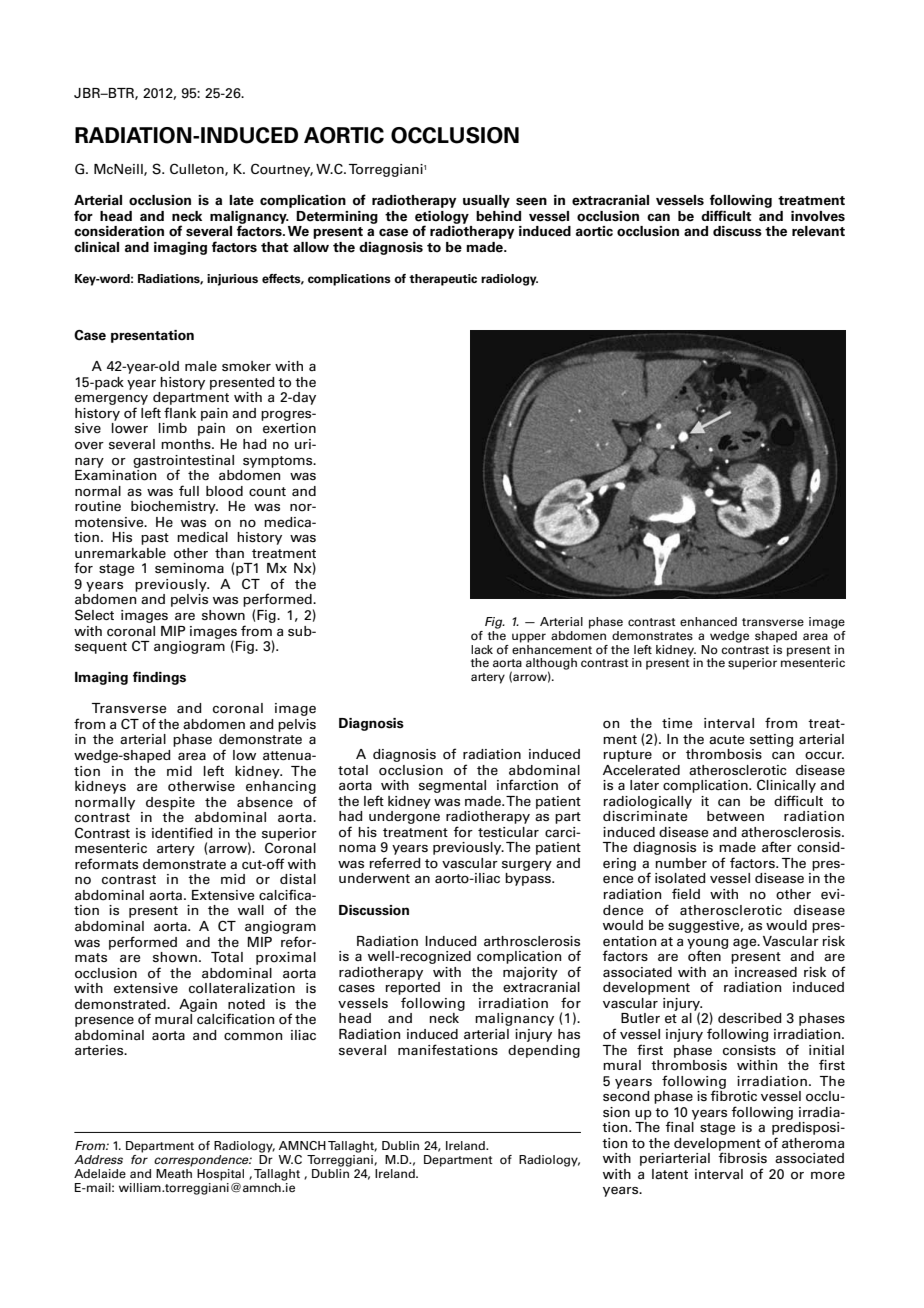 The image size is (924, 1308). Describe the element at coordinates (708, 621) in the image. I see `enhanced` at that location.
